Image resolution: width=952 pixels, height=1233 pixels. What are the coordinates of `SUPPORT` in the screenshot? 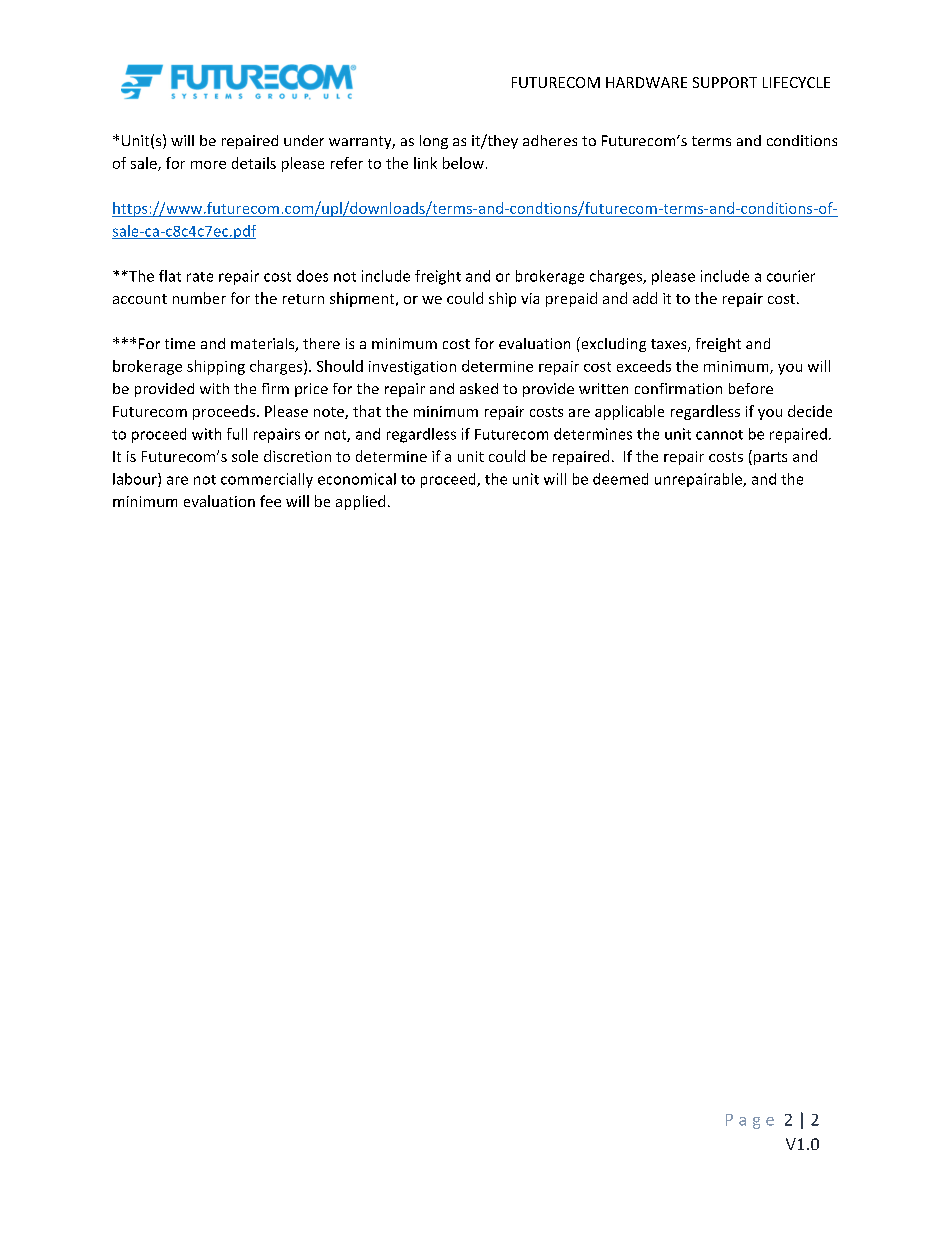 It's located at (725, 82).
